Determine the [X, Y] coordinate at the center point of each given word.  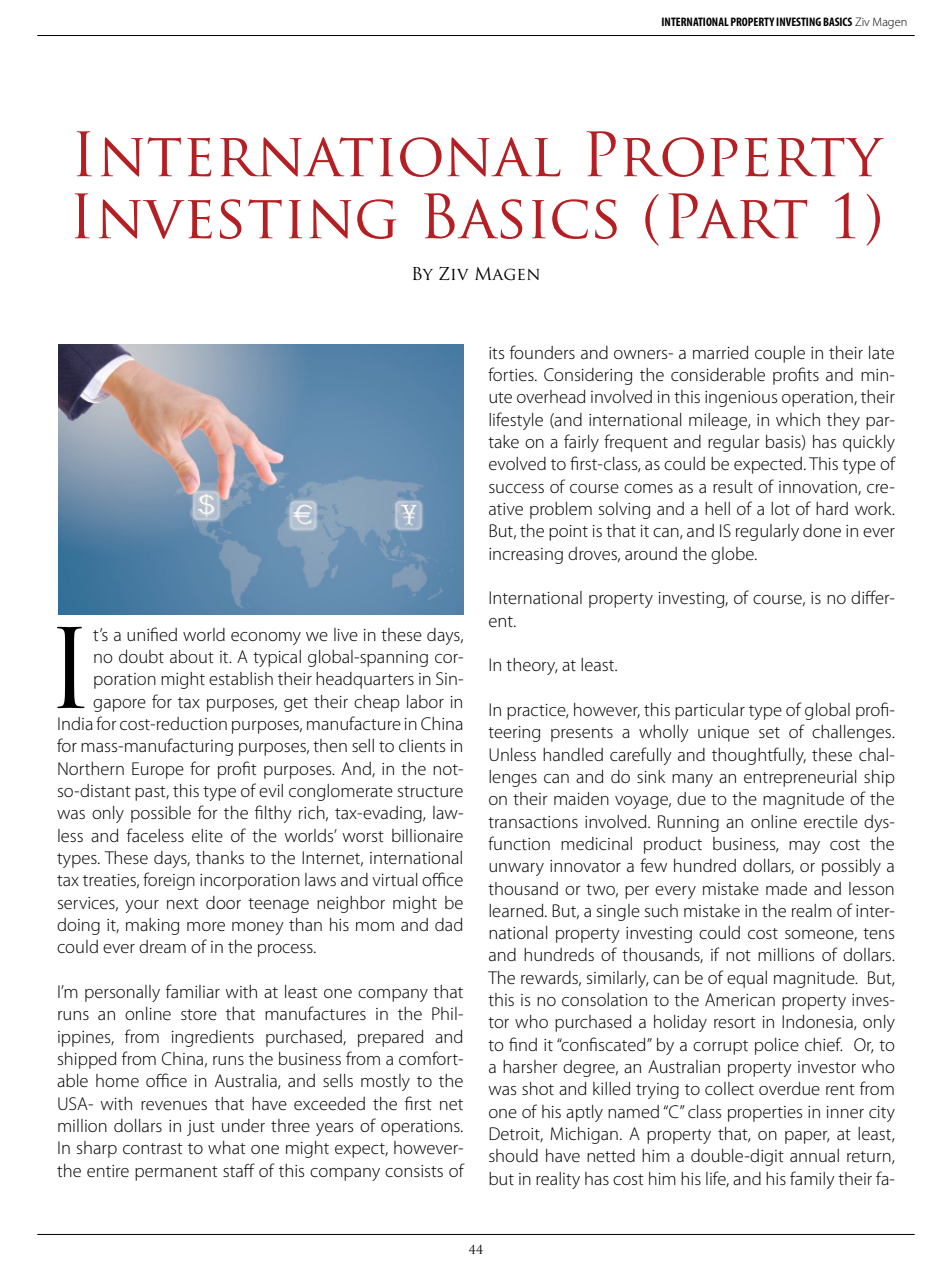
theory [532, 666]
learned [517, 910]
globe [733, 555]
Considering [588, 376]
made [786, 888]
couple [780, 354]
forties [512, 374]
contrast [153, 1148]
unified [152, 634]
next [183, 903]
